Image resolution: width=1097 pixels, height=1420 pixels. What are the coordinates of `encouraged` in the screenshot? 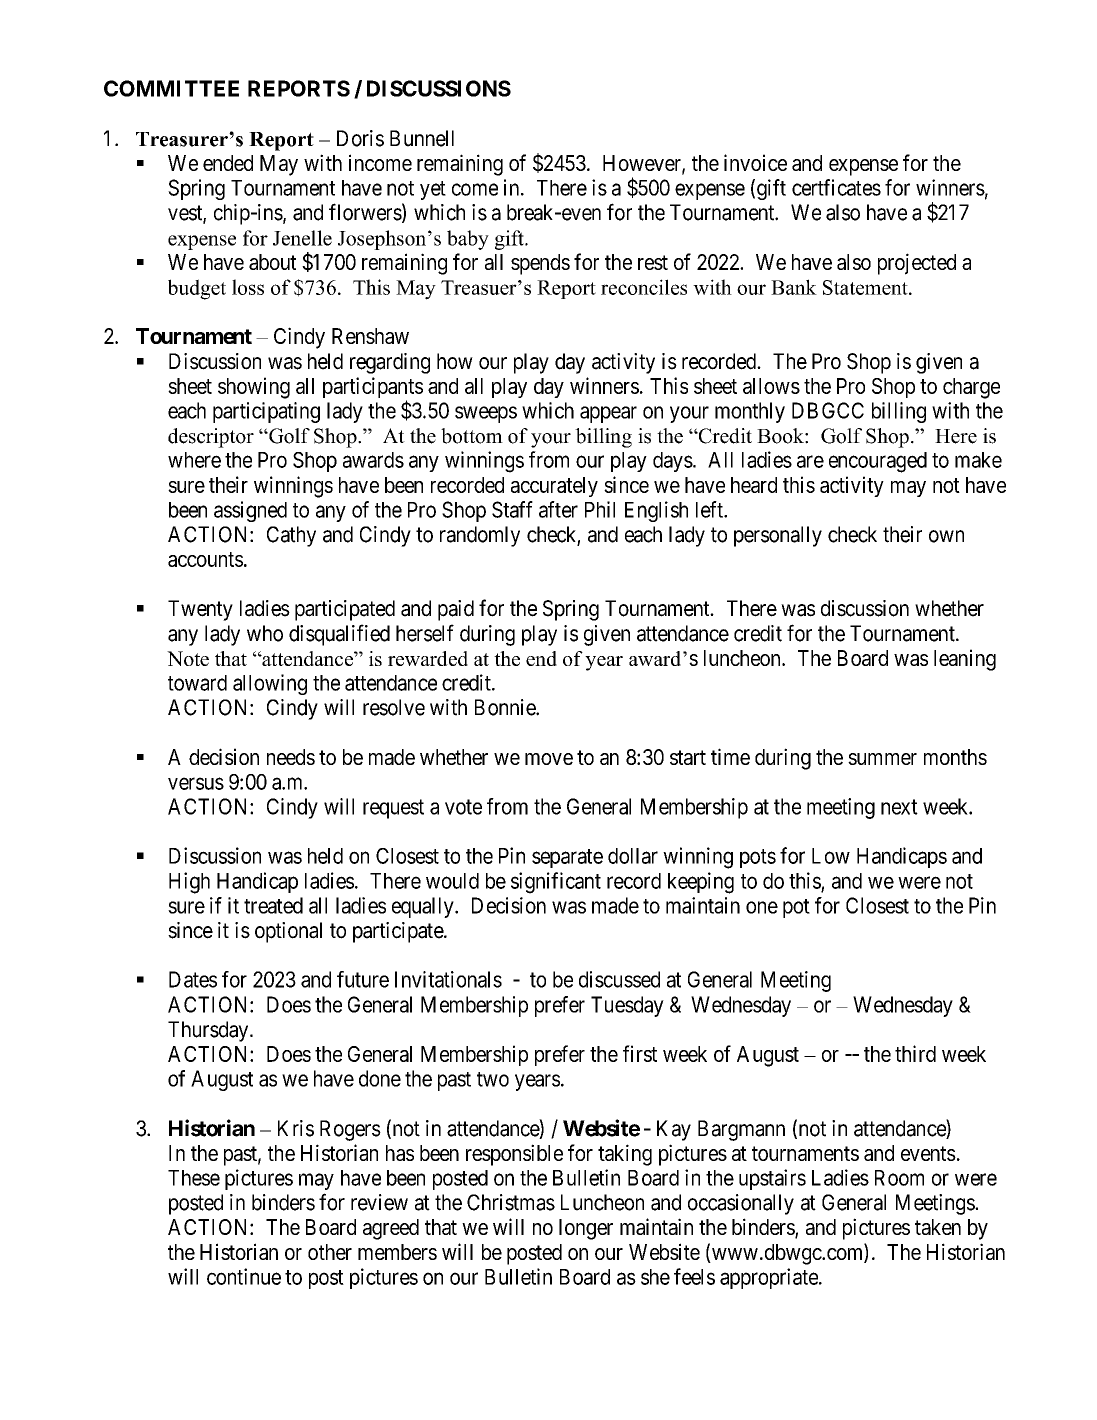 It's located at (878, 462).
